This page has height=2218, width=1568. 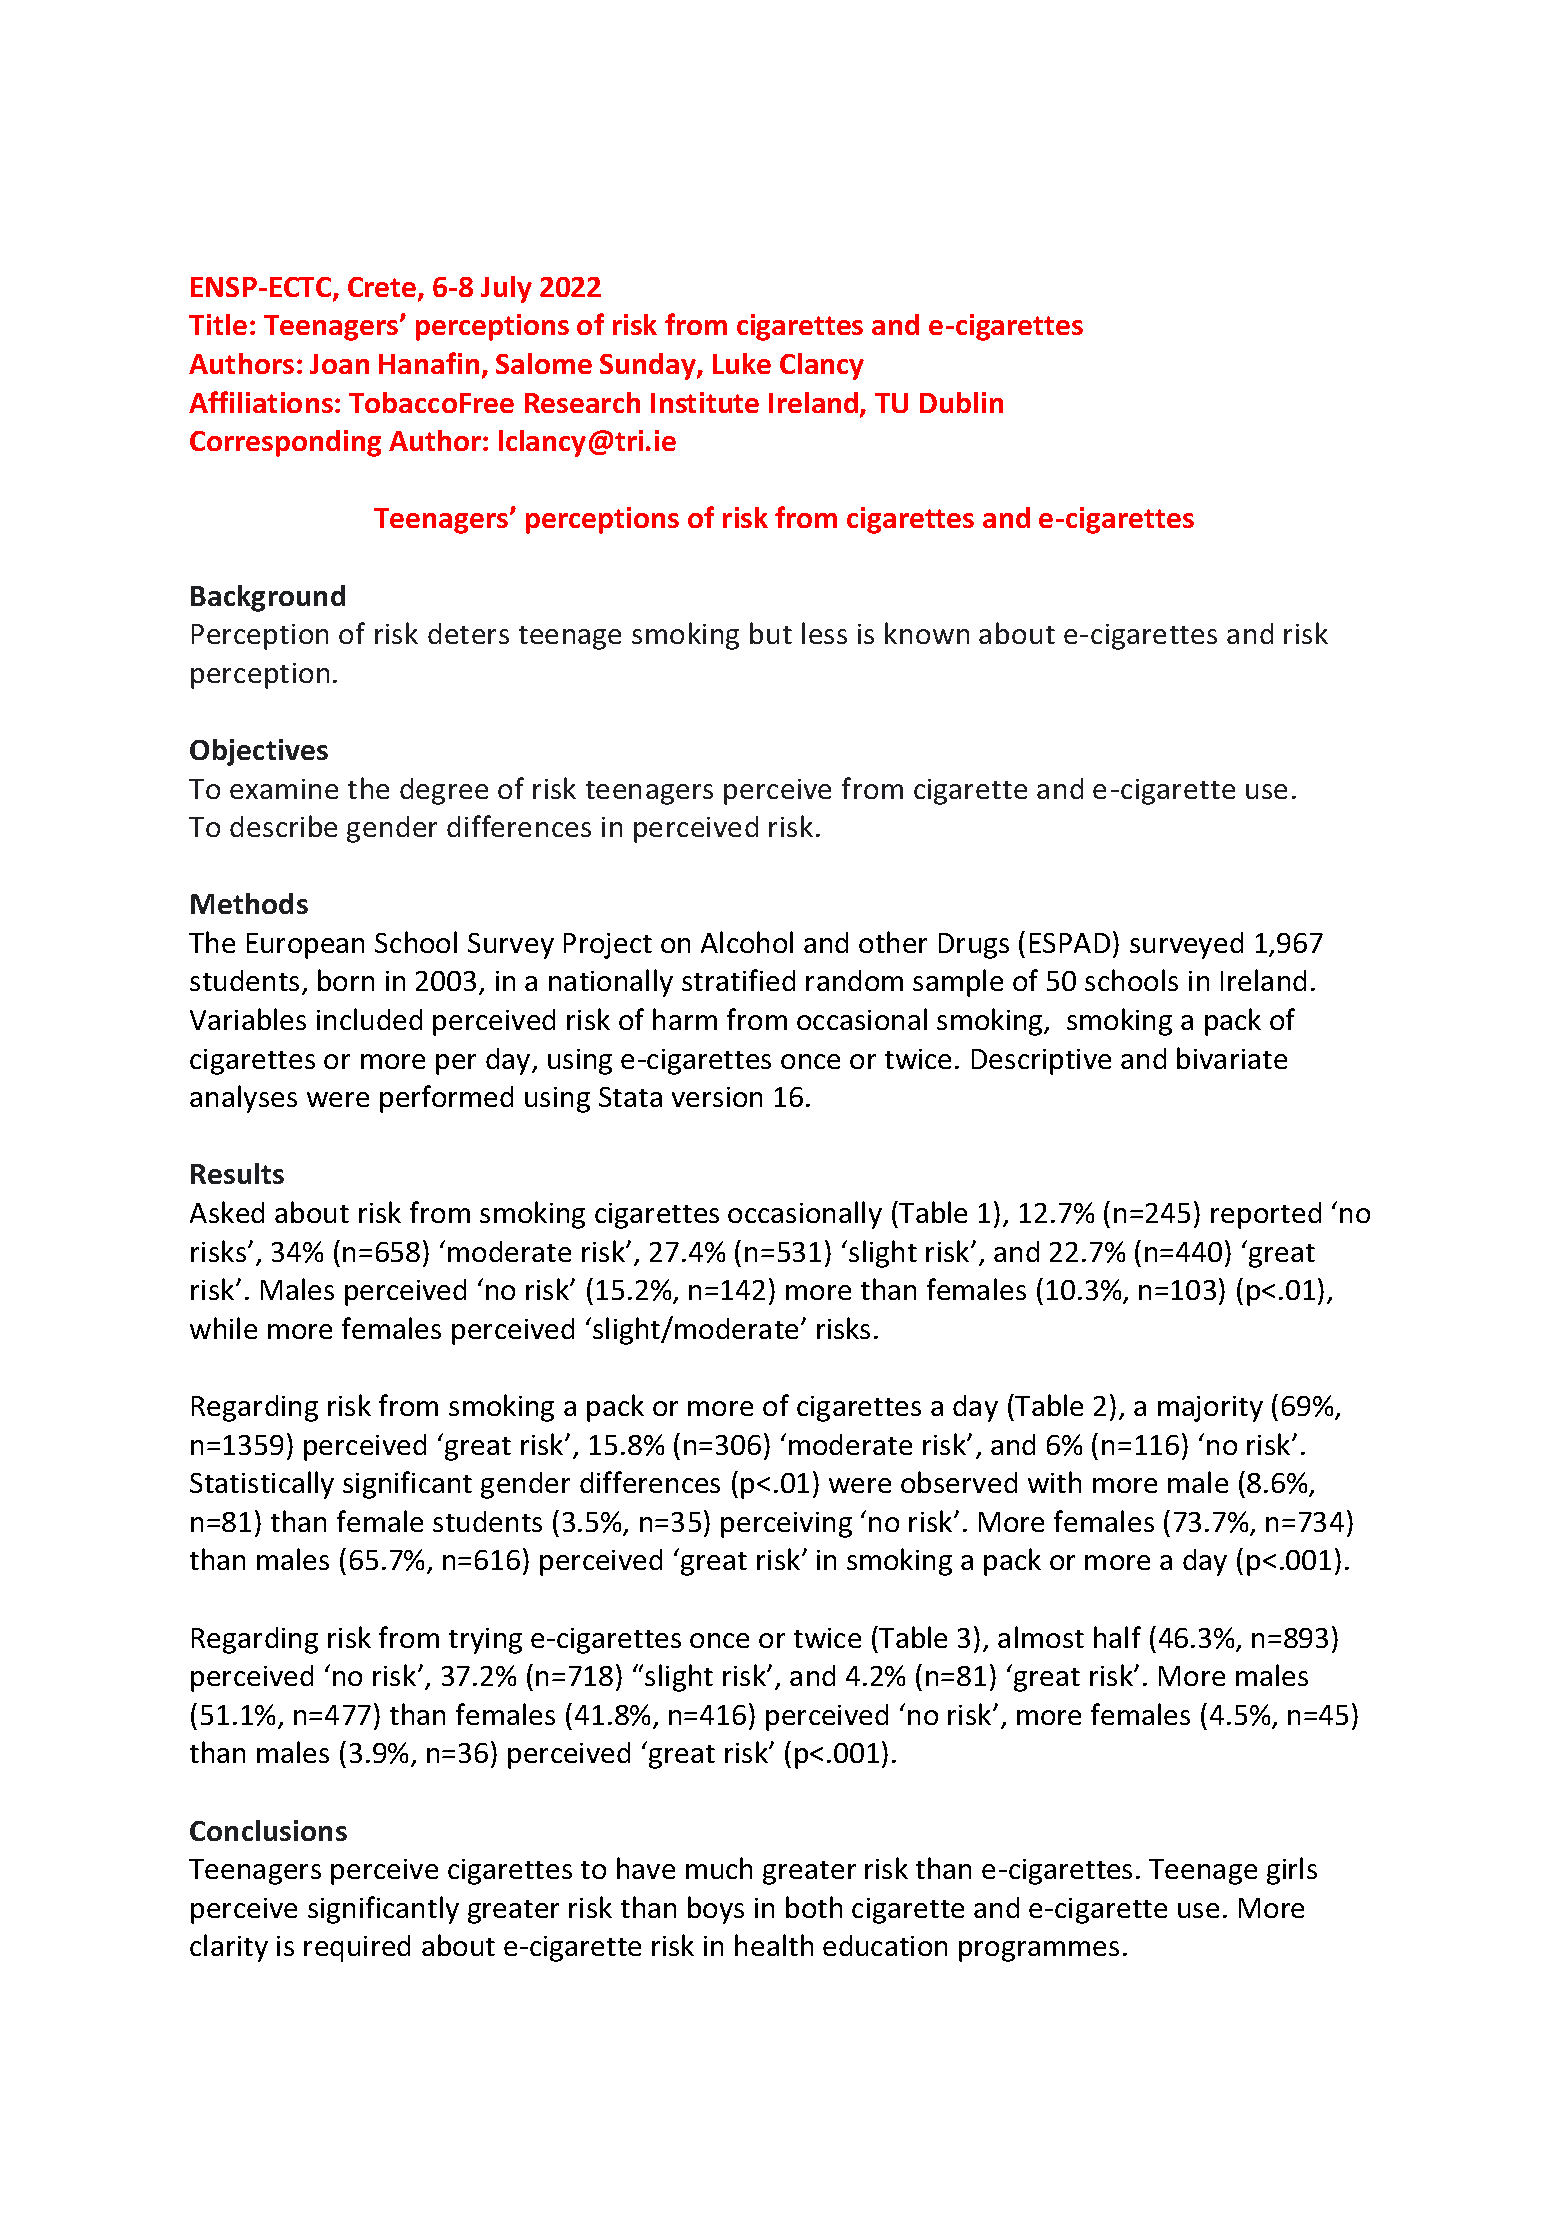 What do you see at coordinates (357, 1948) in the page?
I see `required` at bounding box center [357, 1948].
